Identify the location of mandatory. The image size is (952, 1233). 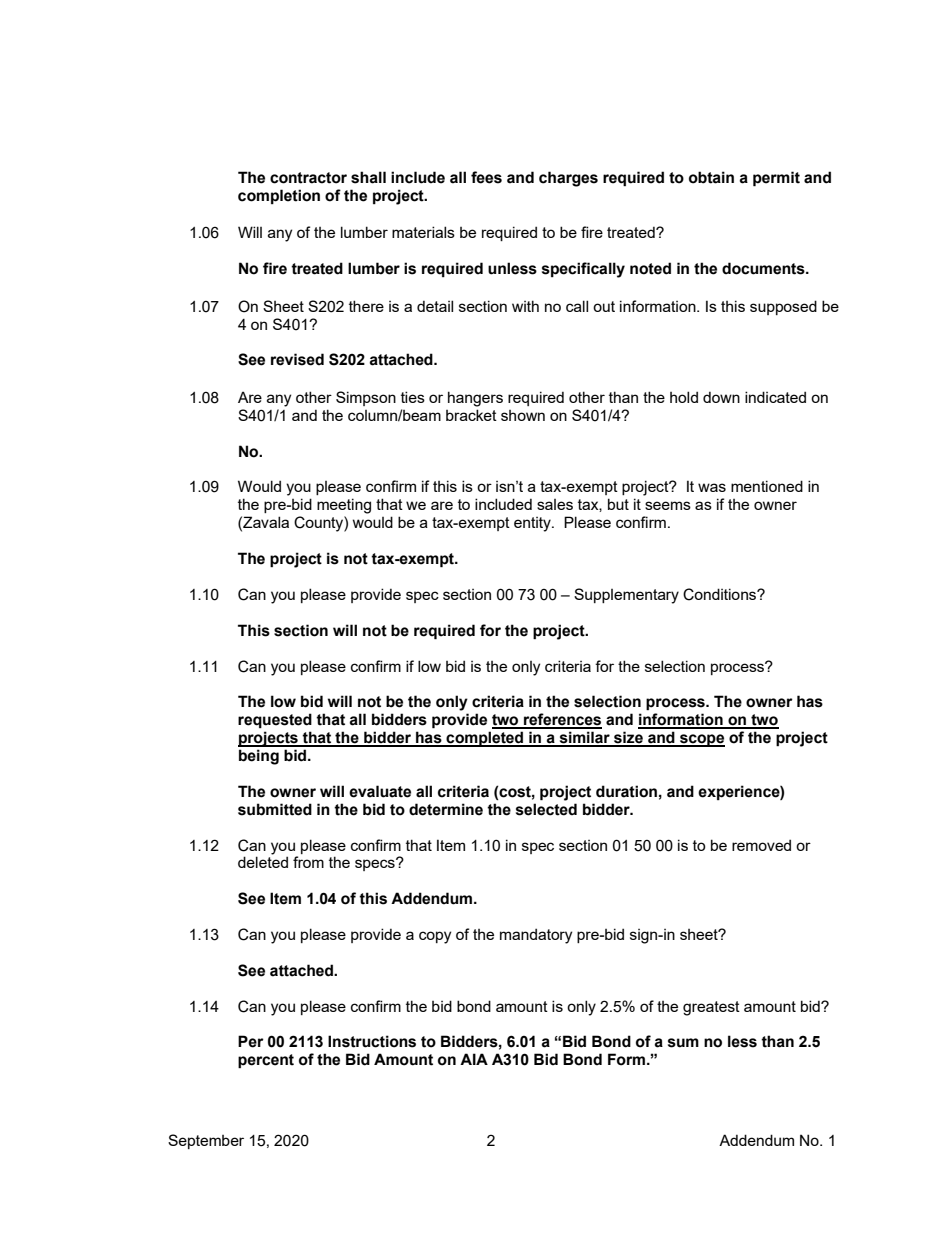
(536, 936).
